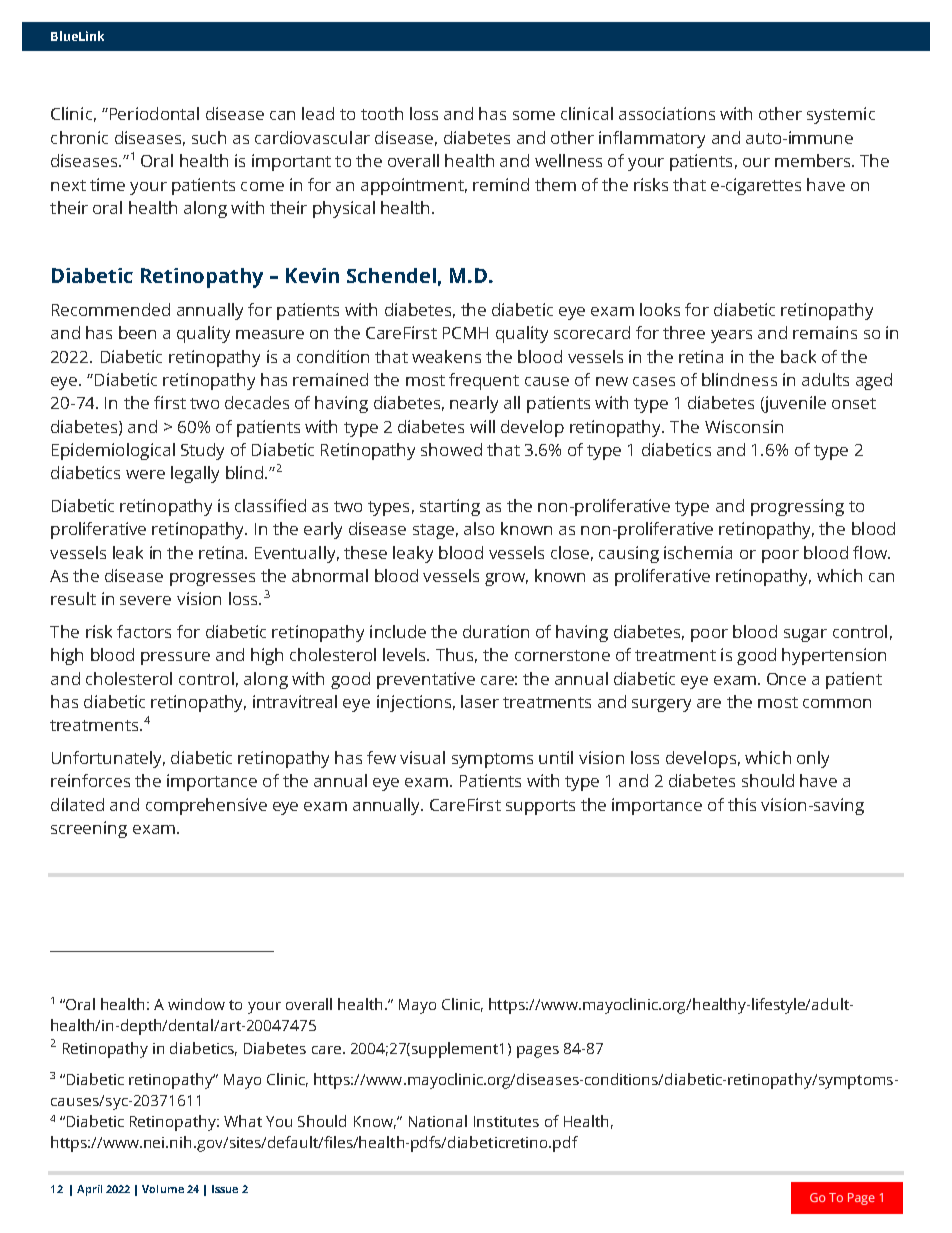 Image resolution: width=952 pixels, height=1233 pixels. What do you see at coordinates (742, 804) in the image?
I see `this` at bounding box center [742, 804].
